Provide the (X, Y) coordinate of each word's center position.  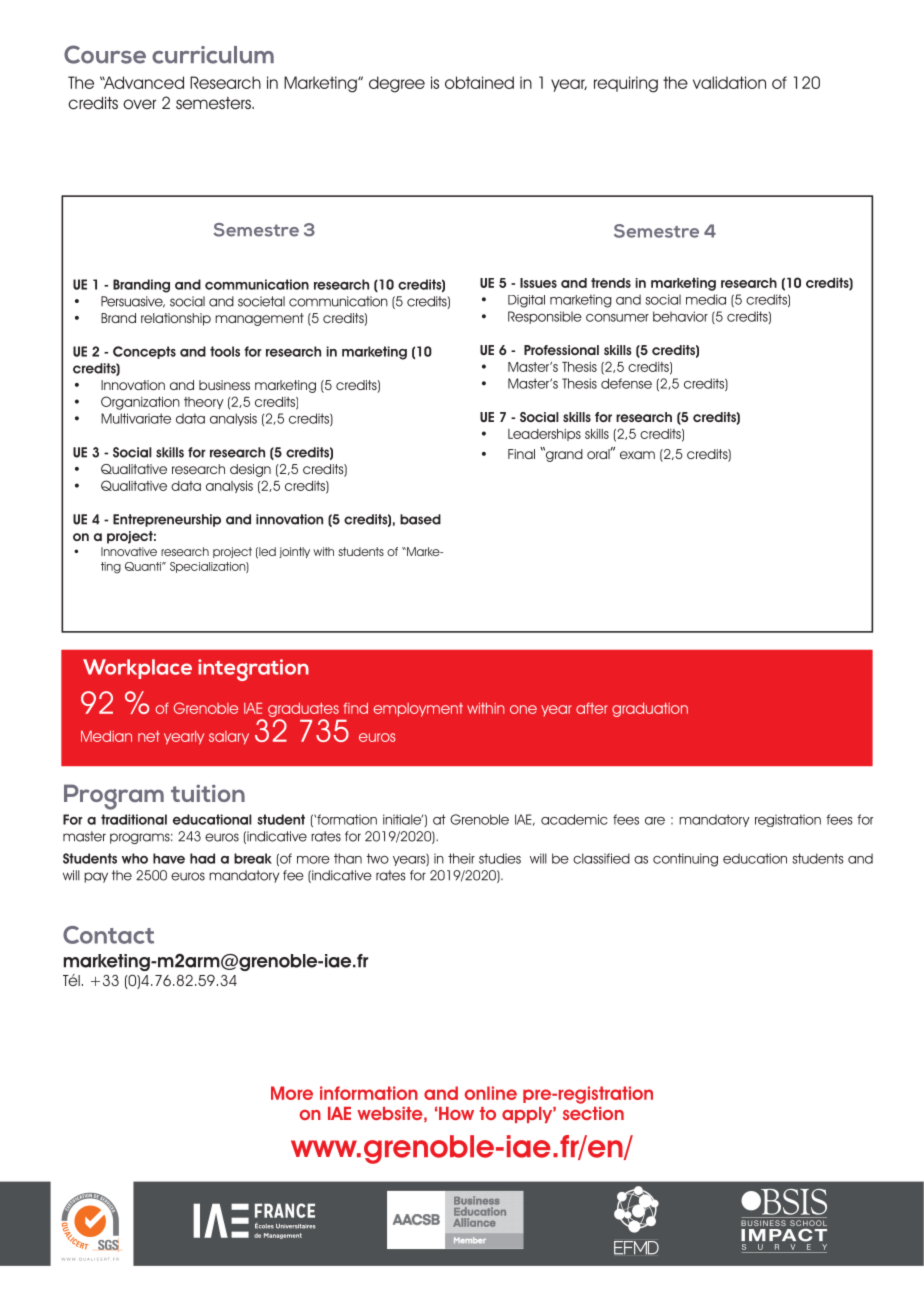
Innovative (129, 551)
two (377, 858)
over (139, 104)
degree (397, 84)
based (420, 519)
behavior (680, 316)
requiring (626, 84)
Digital (526, 301)
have (169, 858)
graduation (650, 710)
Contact (108, 935)
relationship (176, 319)
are (655, 821)
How (456, 1113)
